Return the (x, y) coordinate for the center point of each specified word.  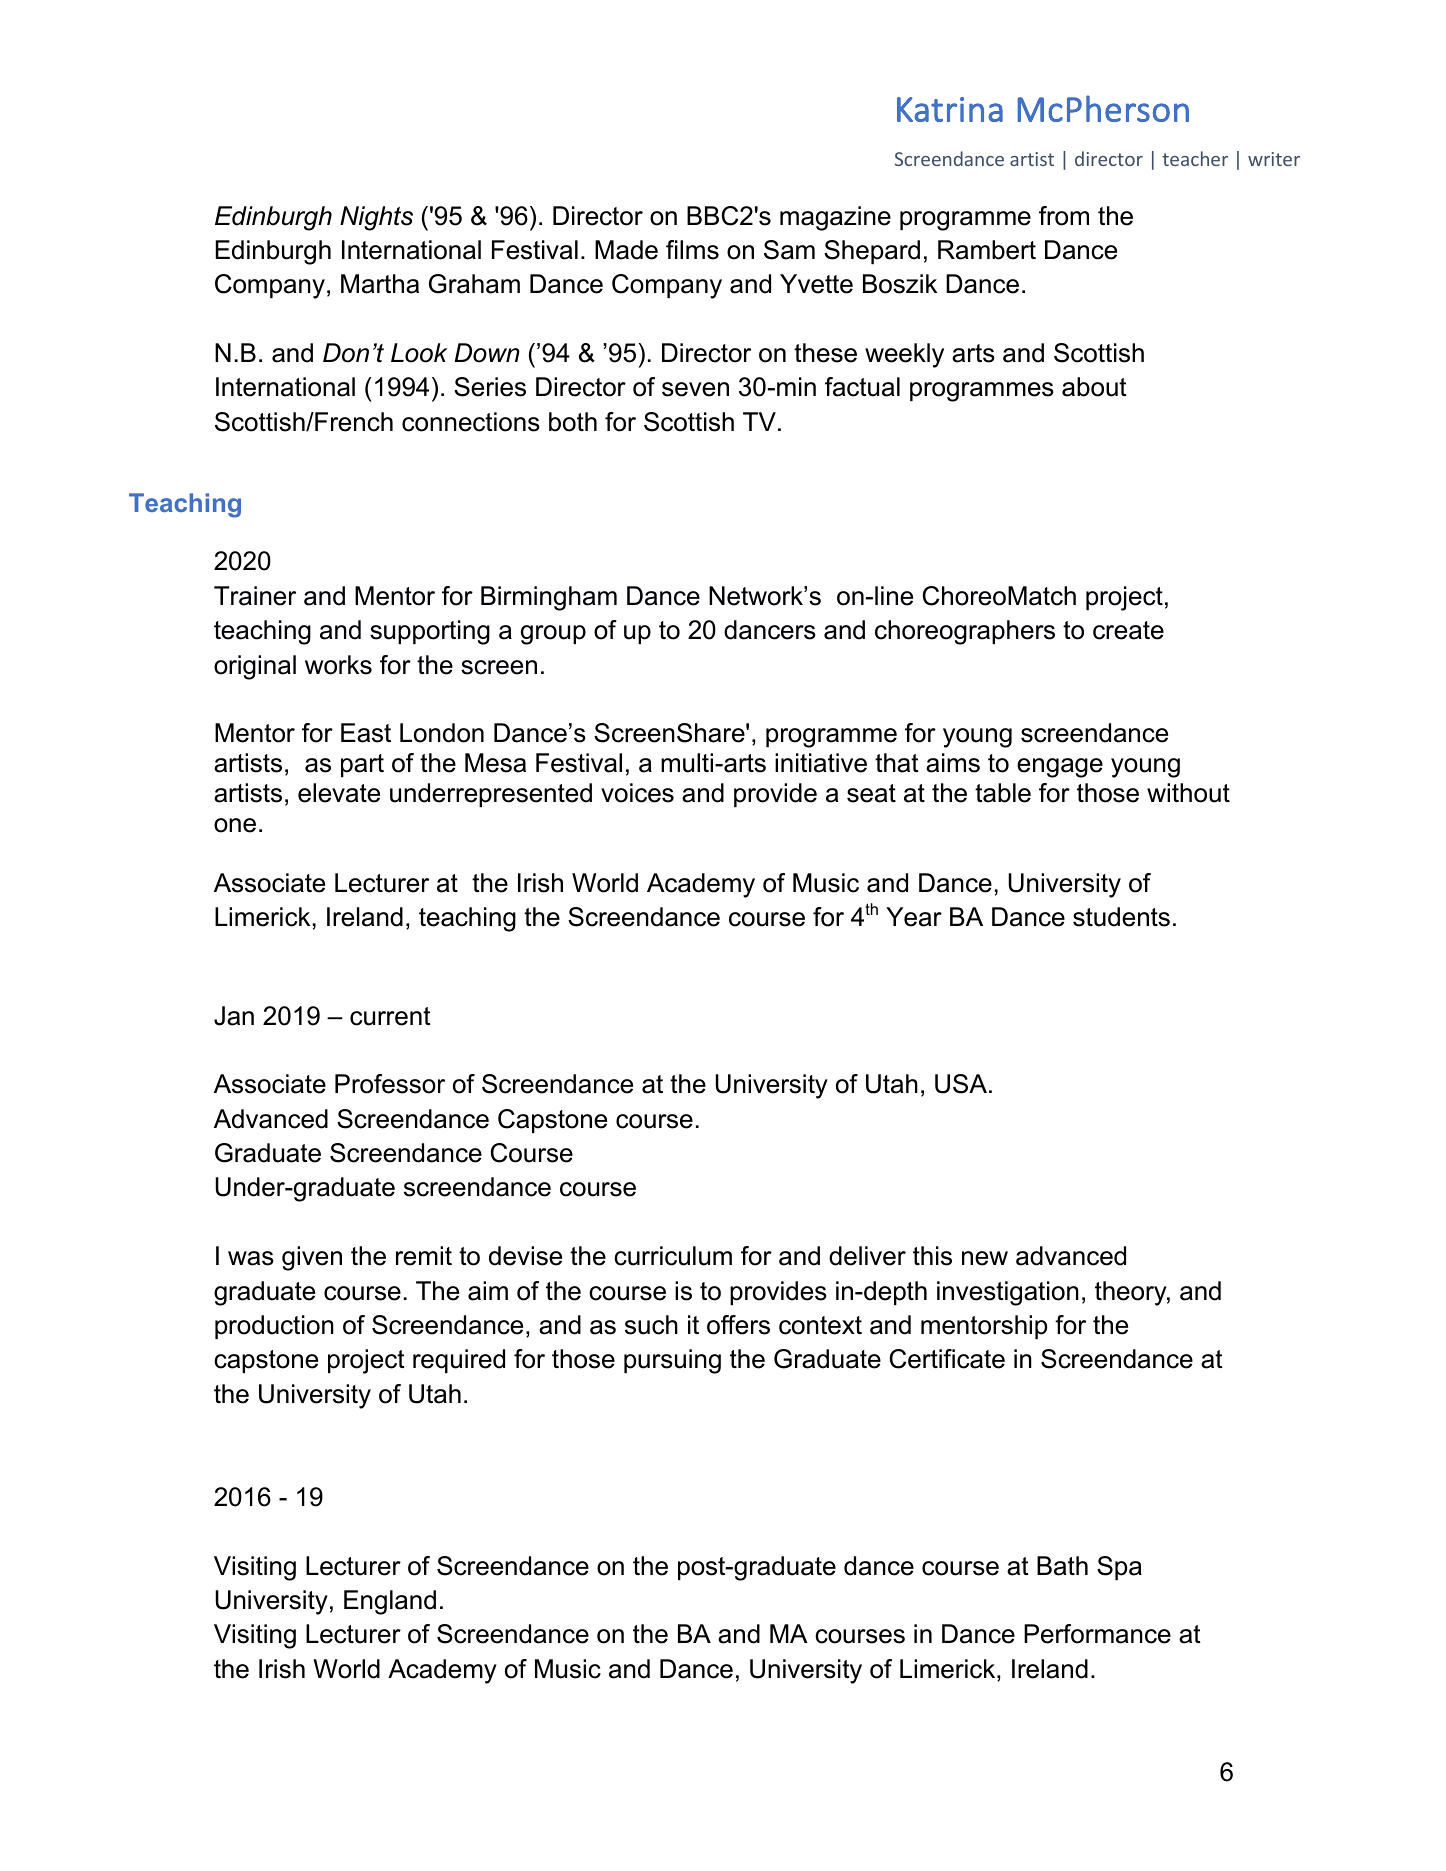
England (390, 1602)
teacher (1195, 158)
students (1121, 917)
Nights (376, 218)
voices (637, 793)
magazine (835, 218)
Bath (1062, 1566)
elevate (339, 793)
